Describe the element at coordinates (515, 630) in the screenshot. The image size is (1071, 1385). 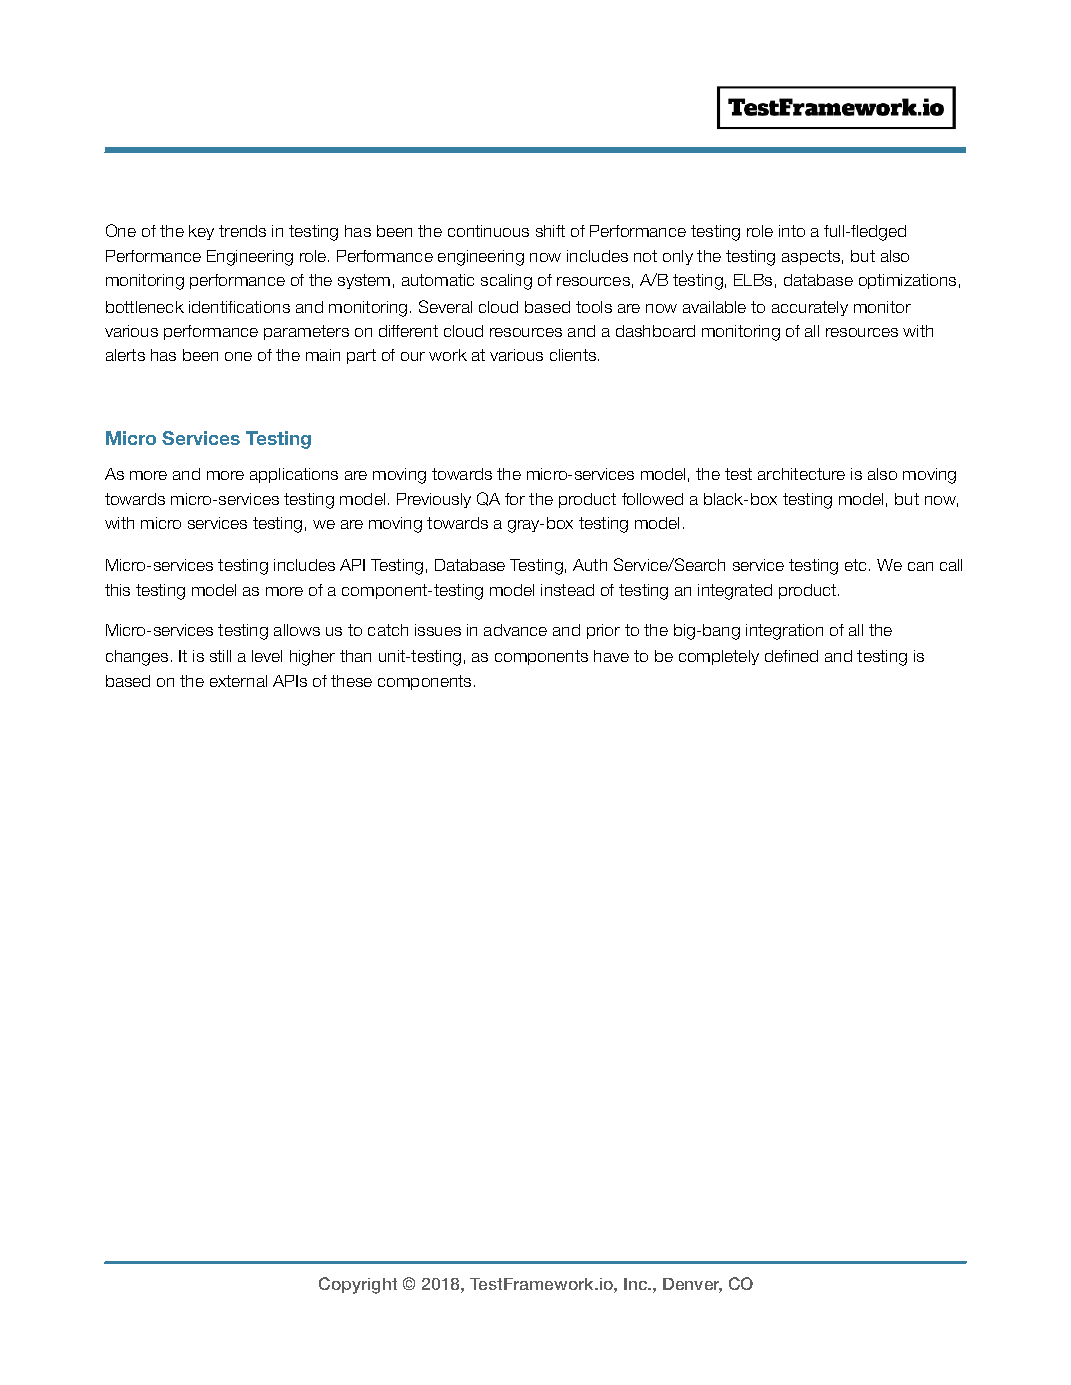
I see `advance` at that location.
